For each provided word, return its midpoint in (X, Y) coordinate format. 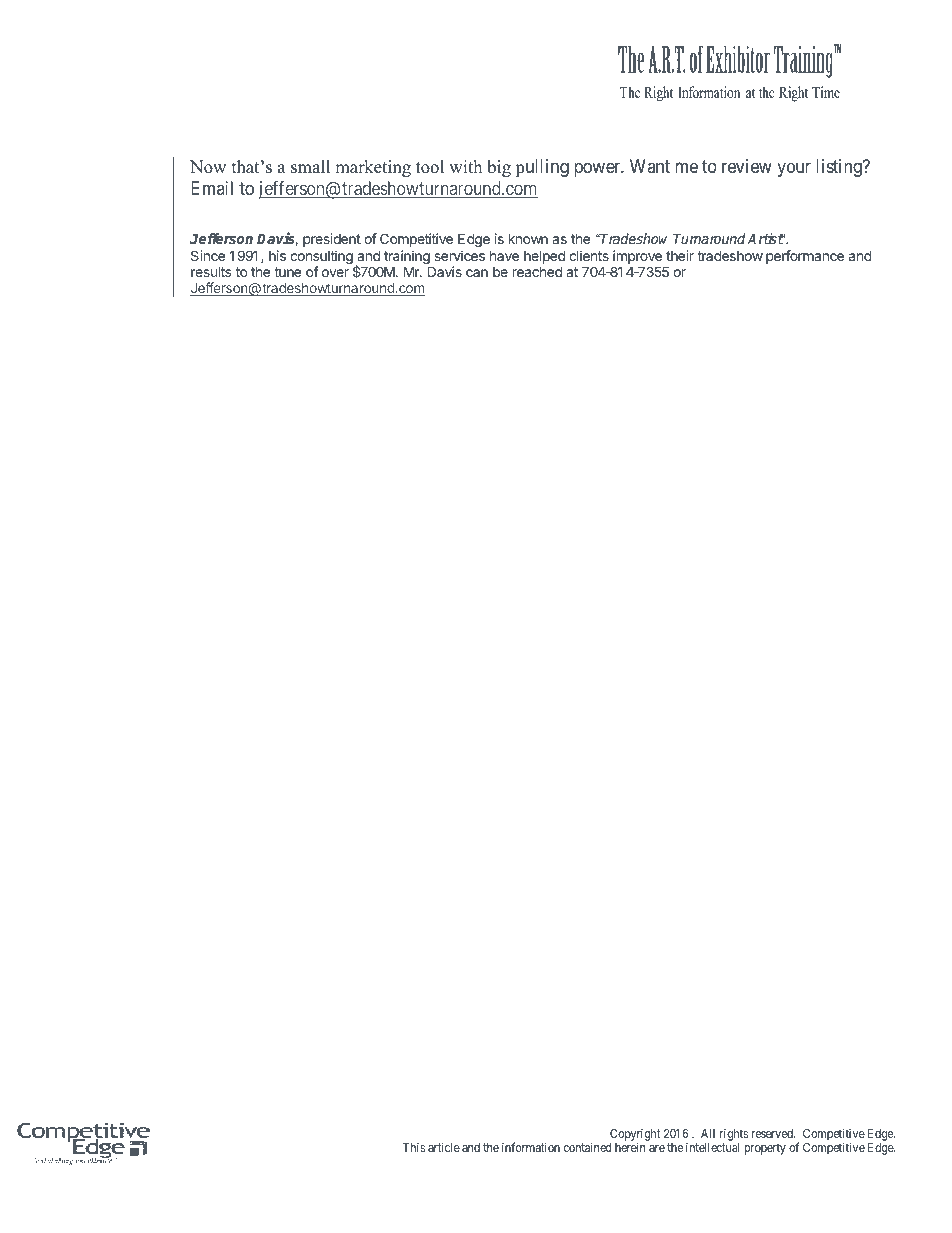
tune (287, 272)
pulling (542, 168)
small (310, 167)
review (747, 166)
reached (537, 271)
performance (805, 257)
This (414, 1147)
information (531, 1147)
